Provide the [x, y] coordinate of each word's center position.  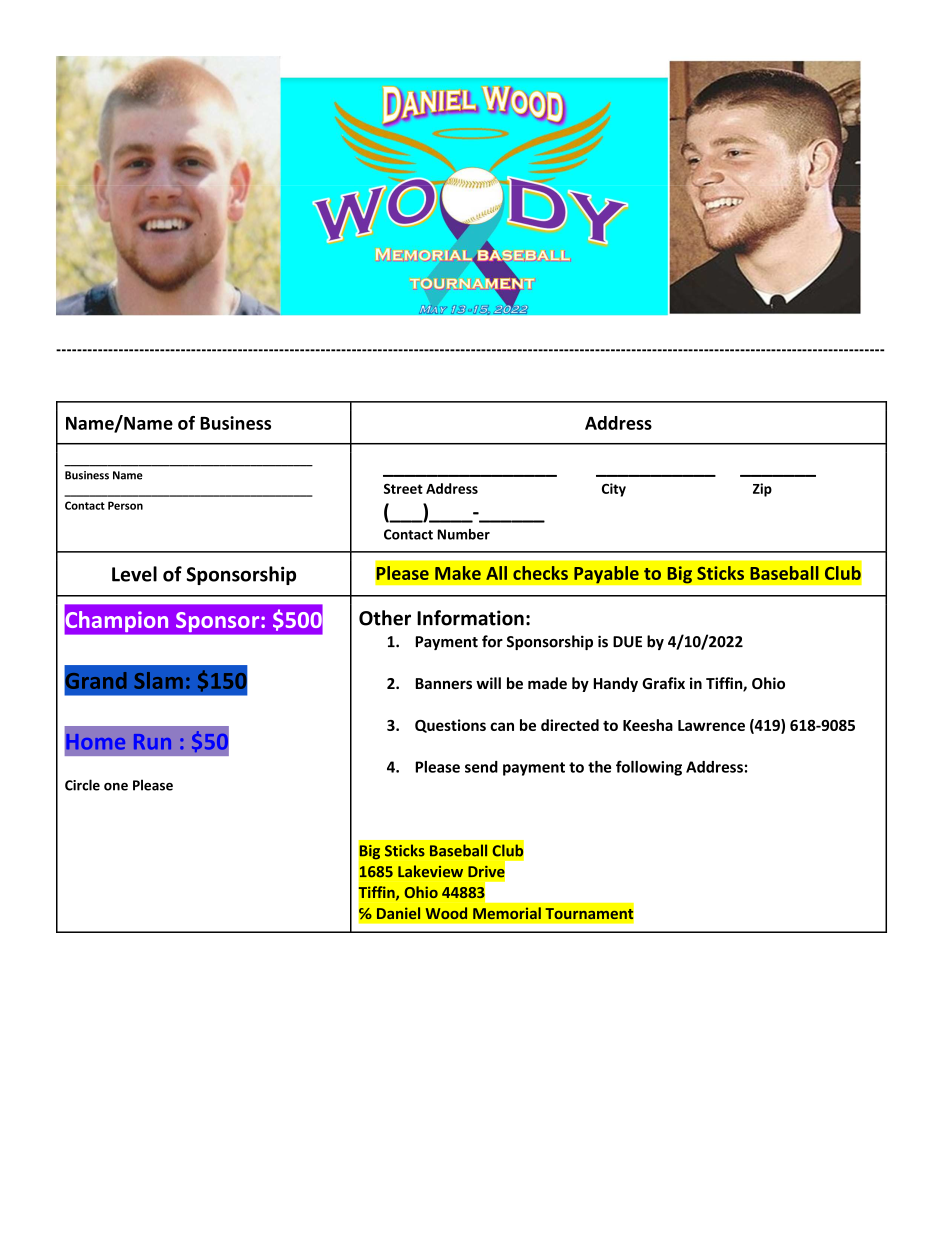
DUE [627, 642]
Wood [446, 913]
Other [385, 618]
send [481, 767]
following [649, 768]
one [116, 787]
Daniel [398, 913]
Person [125, 505]
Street [403, 488]
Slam [158, 680]
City [614, 490]
